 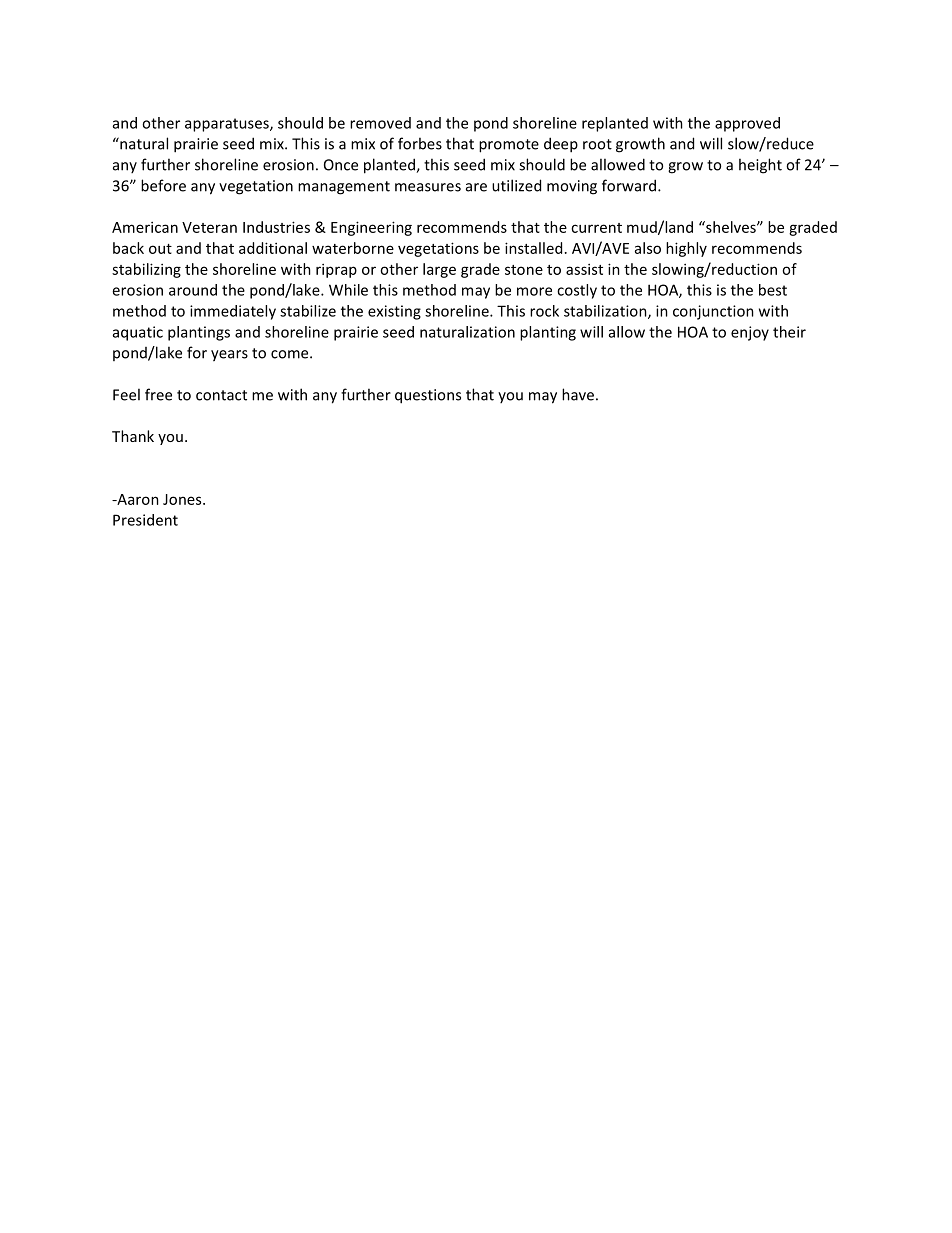 I want to click on large, so click(x=439, y=270).
